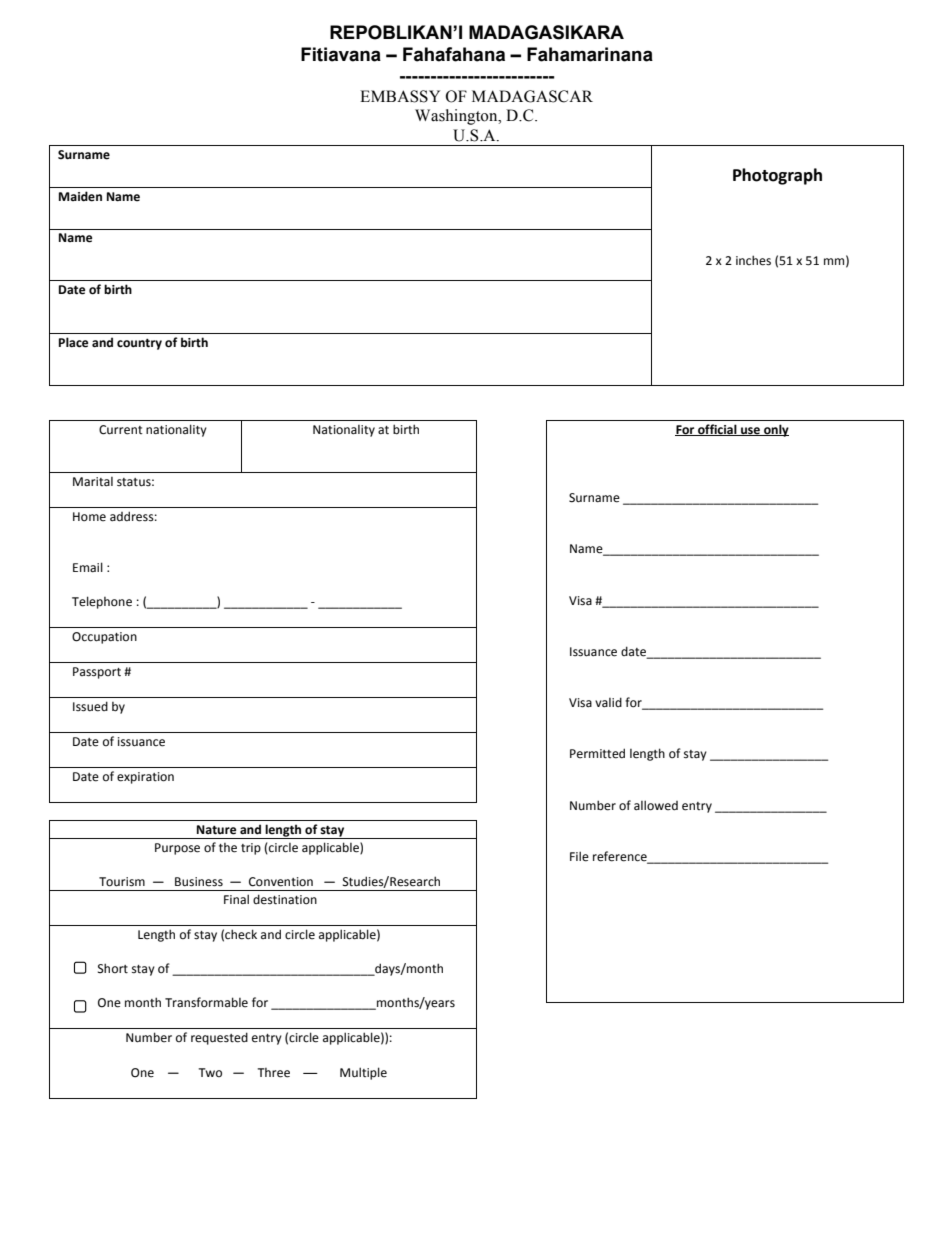  I want to click on Telephone, so click(102, 602).
